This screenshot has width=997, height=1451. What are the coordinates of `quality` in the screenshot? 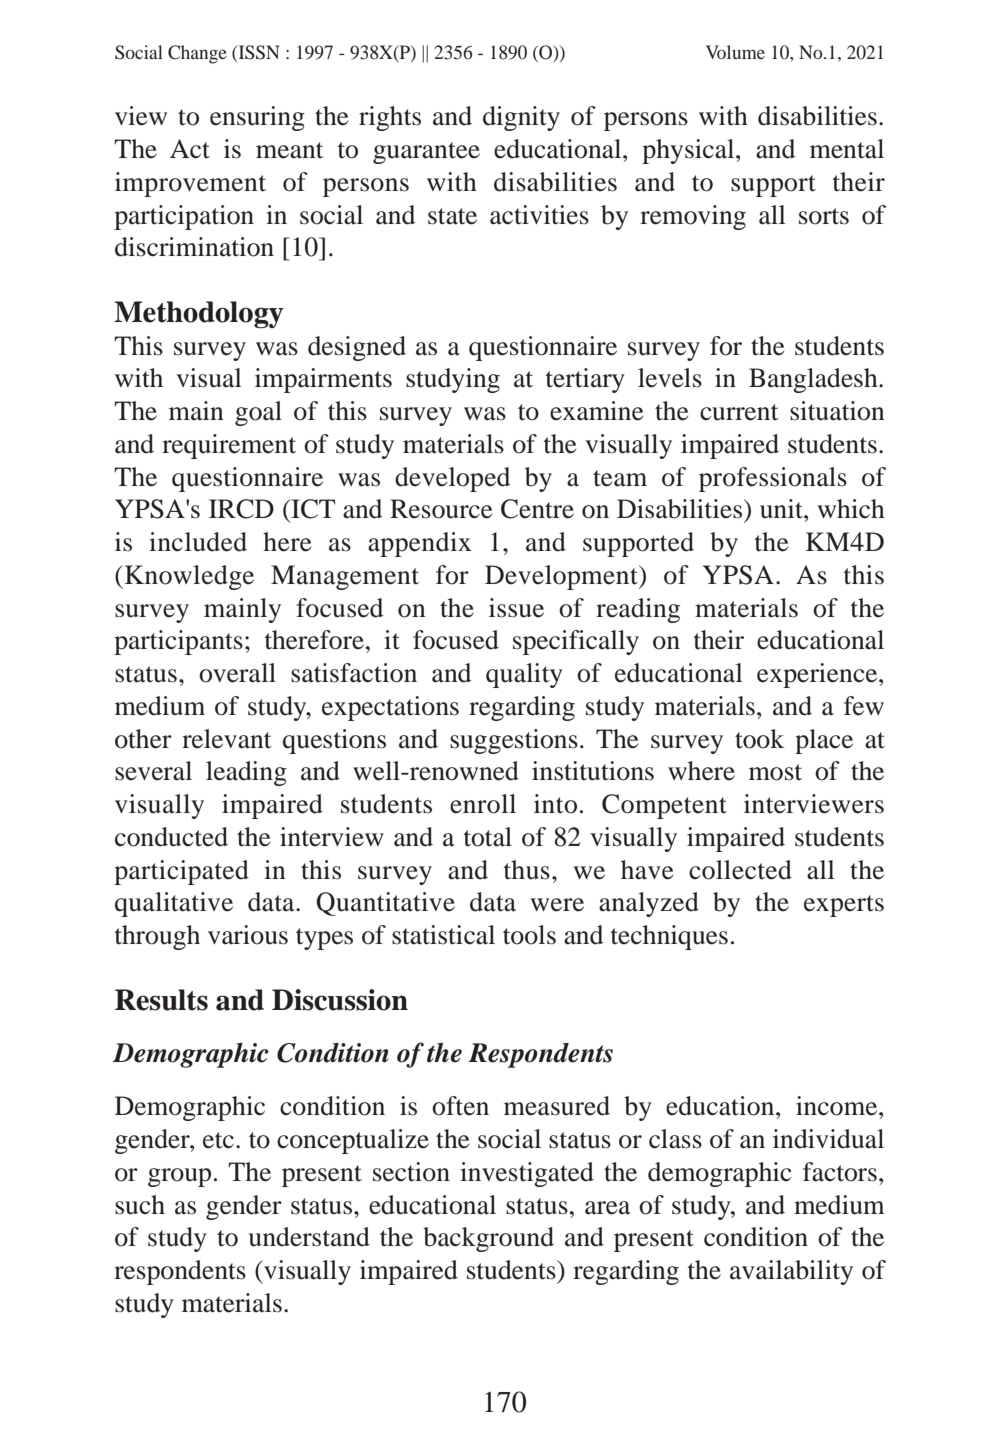 It's located at (524, 675).
